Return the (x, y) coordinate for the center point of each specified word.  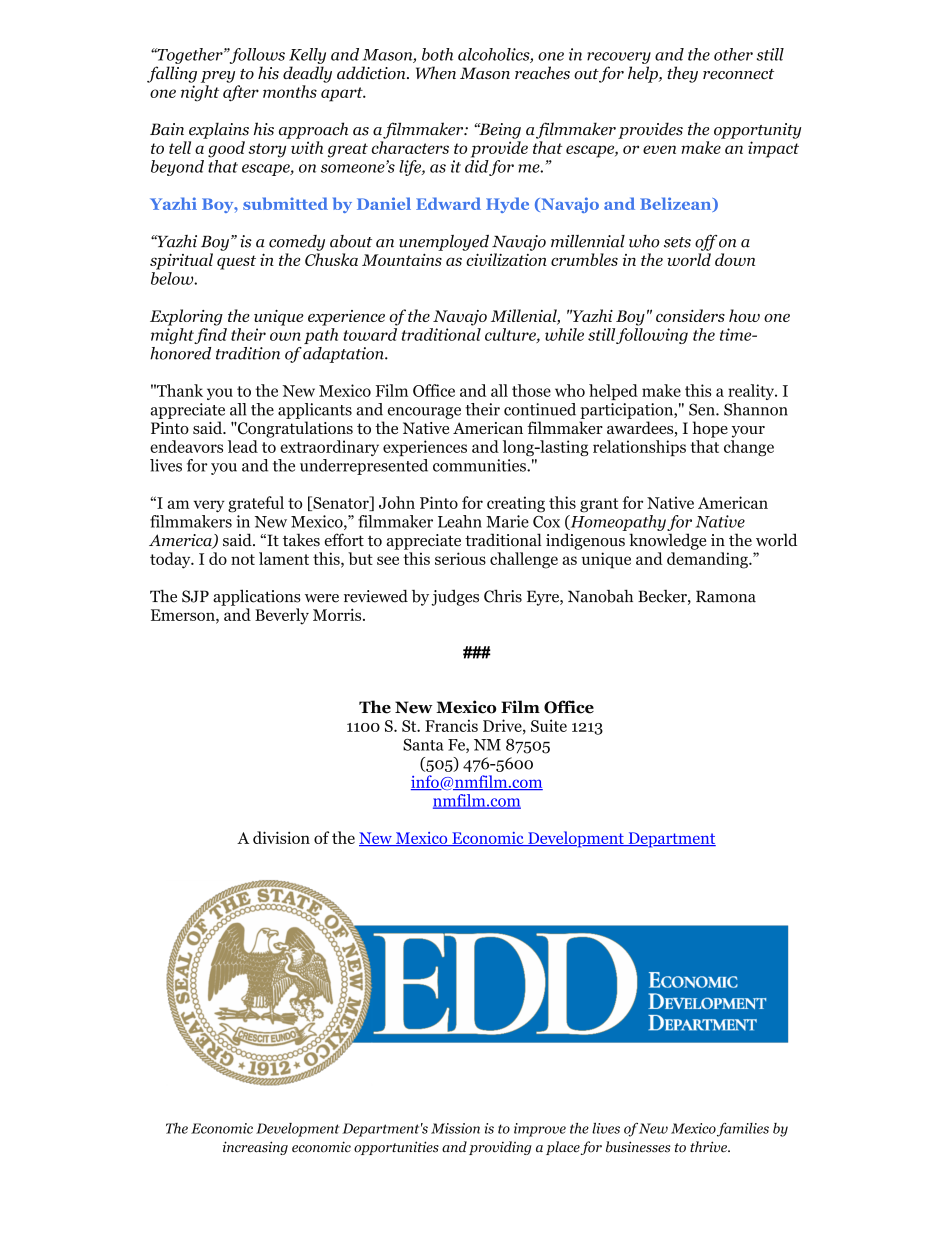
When (436, 73)
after (241, 93)
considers (690, 315)
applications (257, 597)
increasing (255, 1148)
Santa (423, 745)
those (531, 390)
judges (455, 597)
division (281, 837)
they (683, 74)
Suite (549, 725)
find (210, 336)
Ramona (726, 596)
